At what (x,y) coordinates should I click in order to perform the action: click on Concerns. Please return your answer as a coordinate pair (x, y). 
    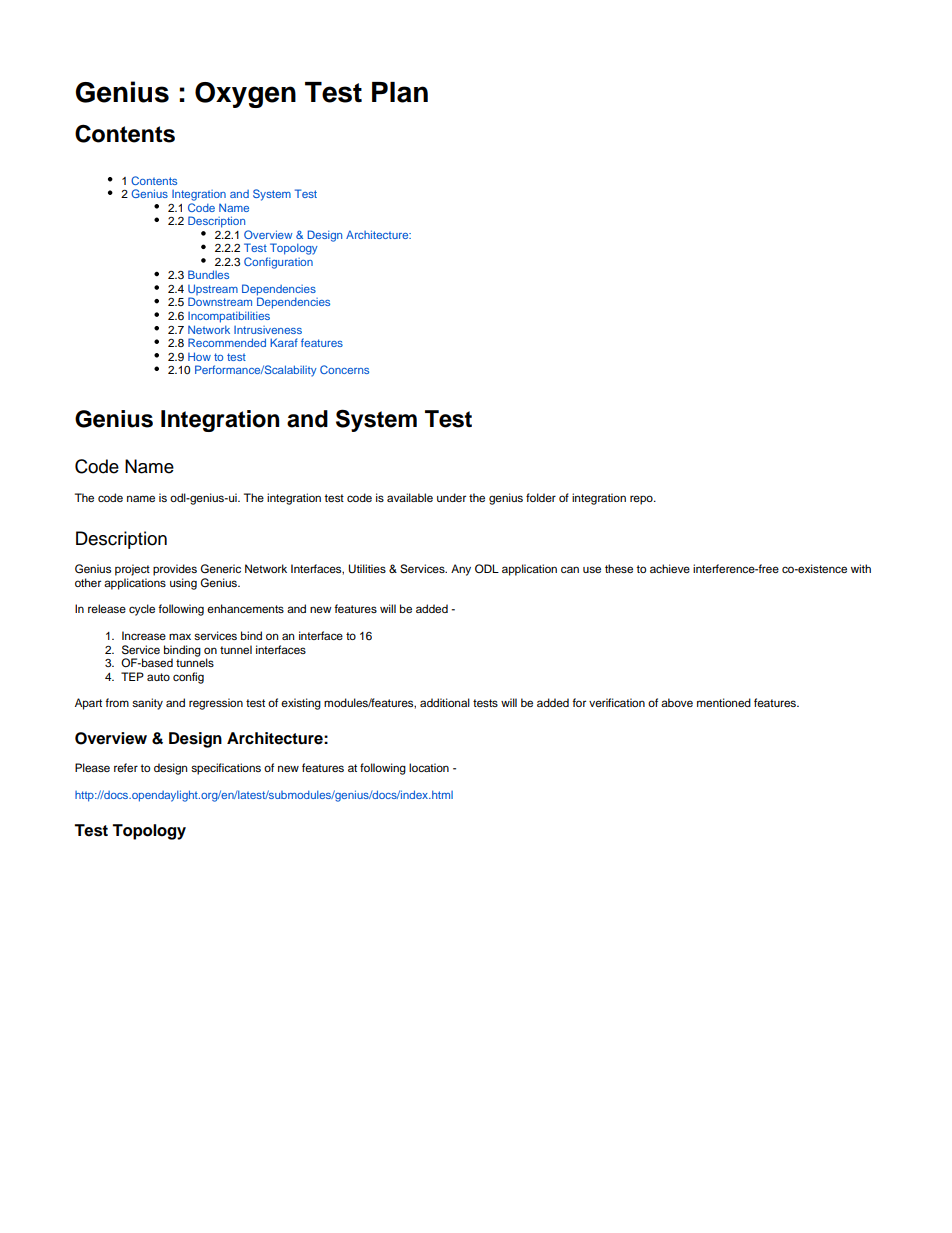
    Looking at the image, I should click on (344, 369).
